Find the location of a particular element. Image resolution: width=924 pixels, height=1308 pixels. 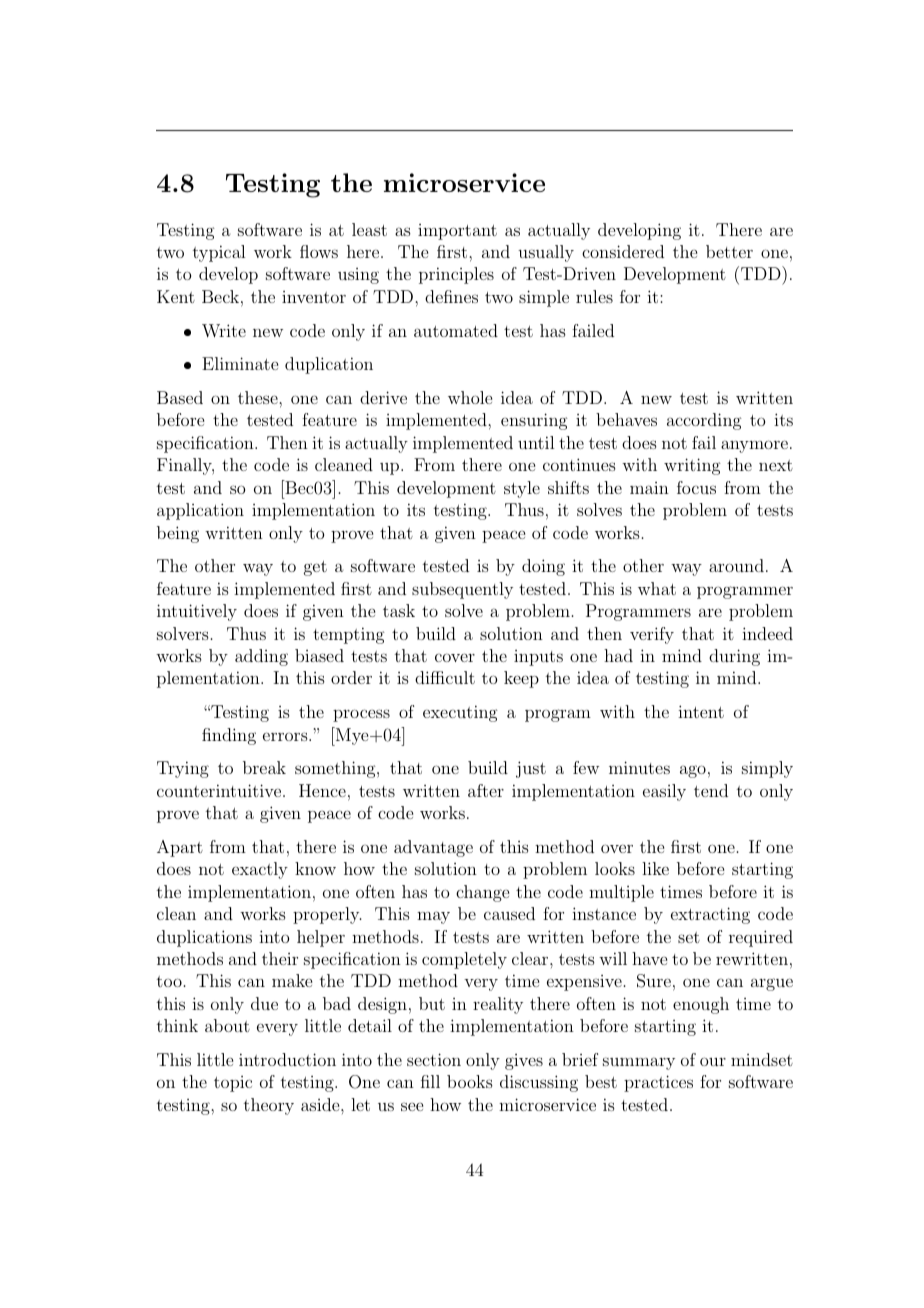

style is located at coordinates (522, 489).
